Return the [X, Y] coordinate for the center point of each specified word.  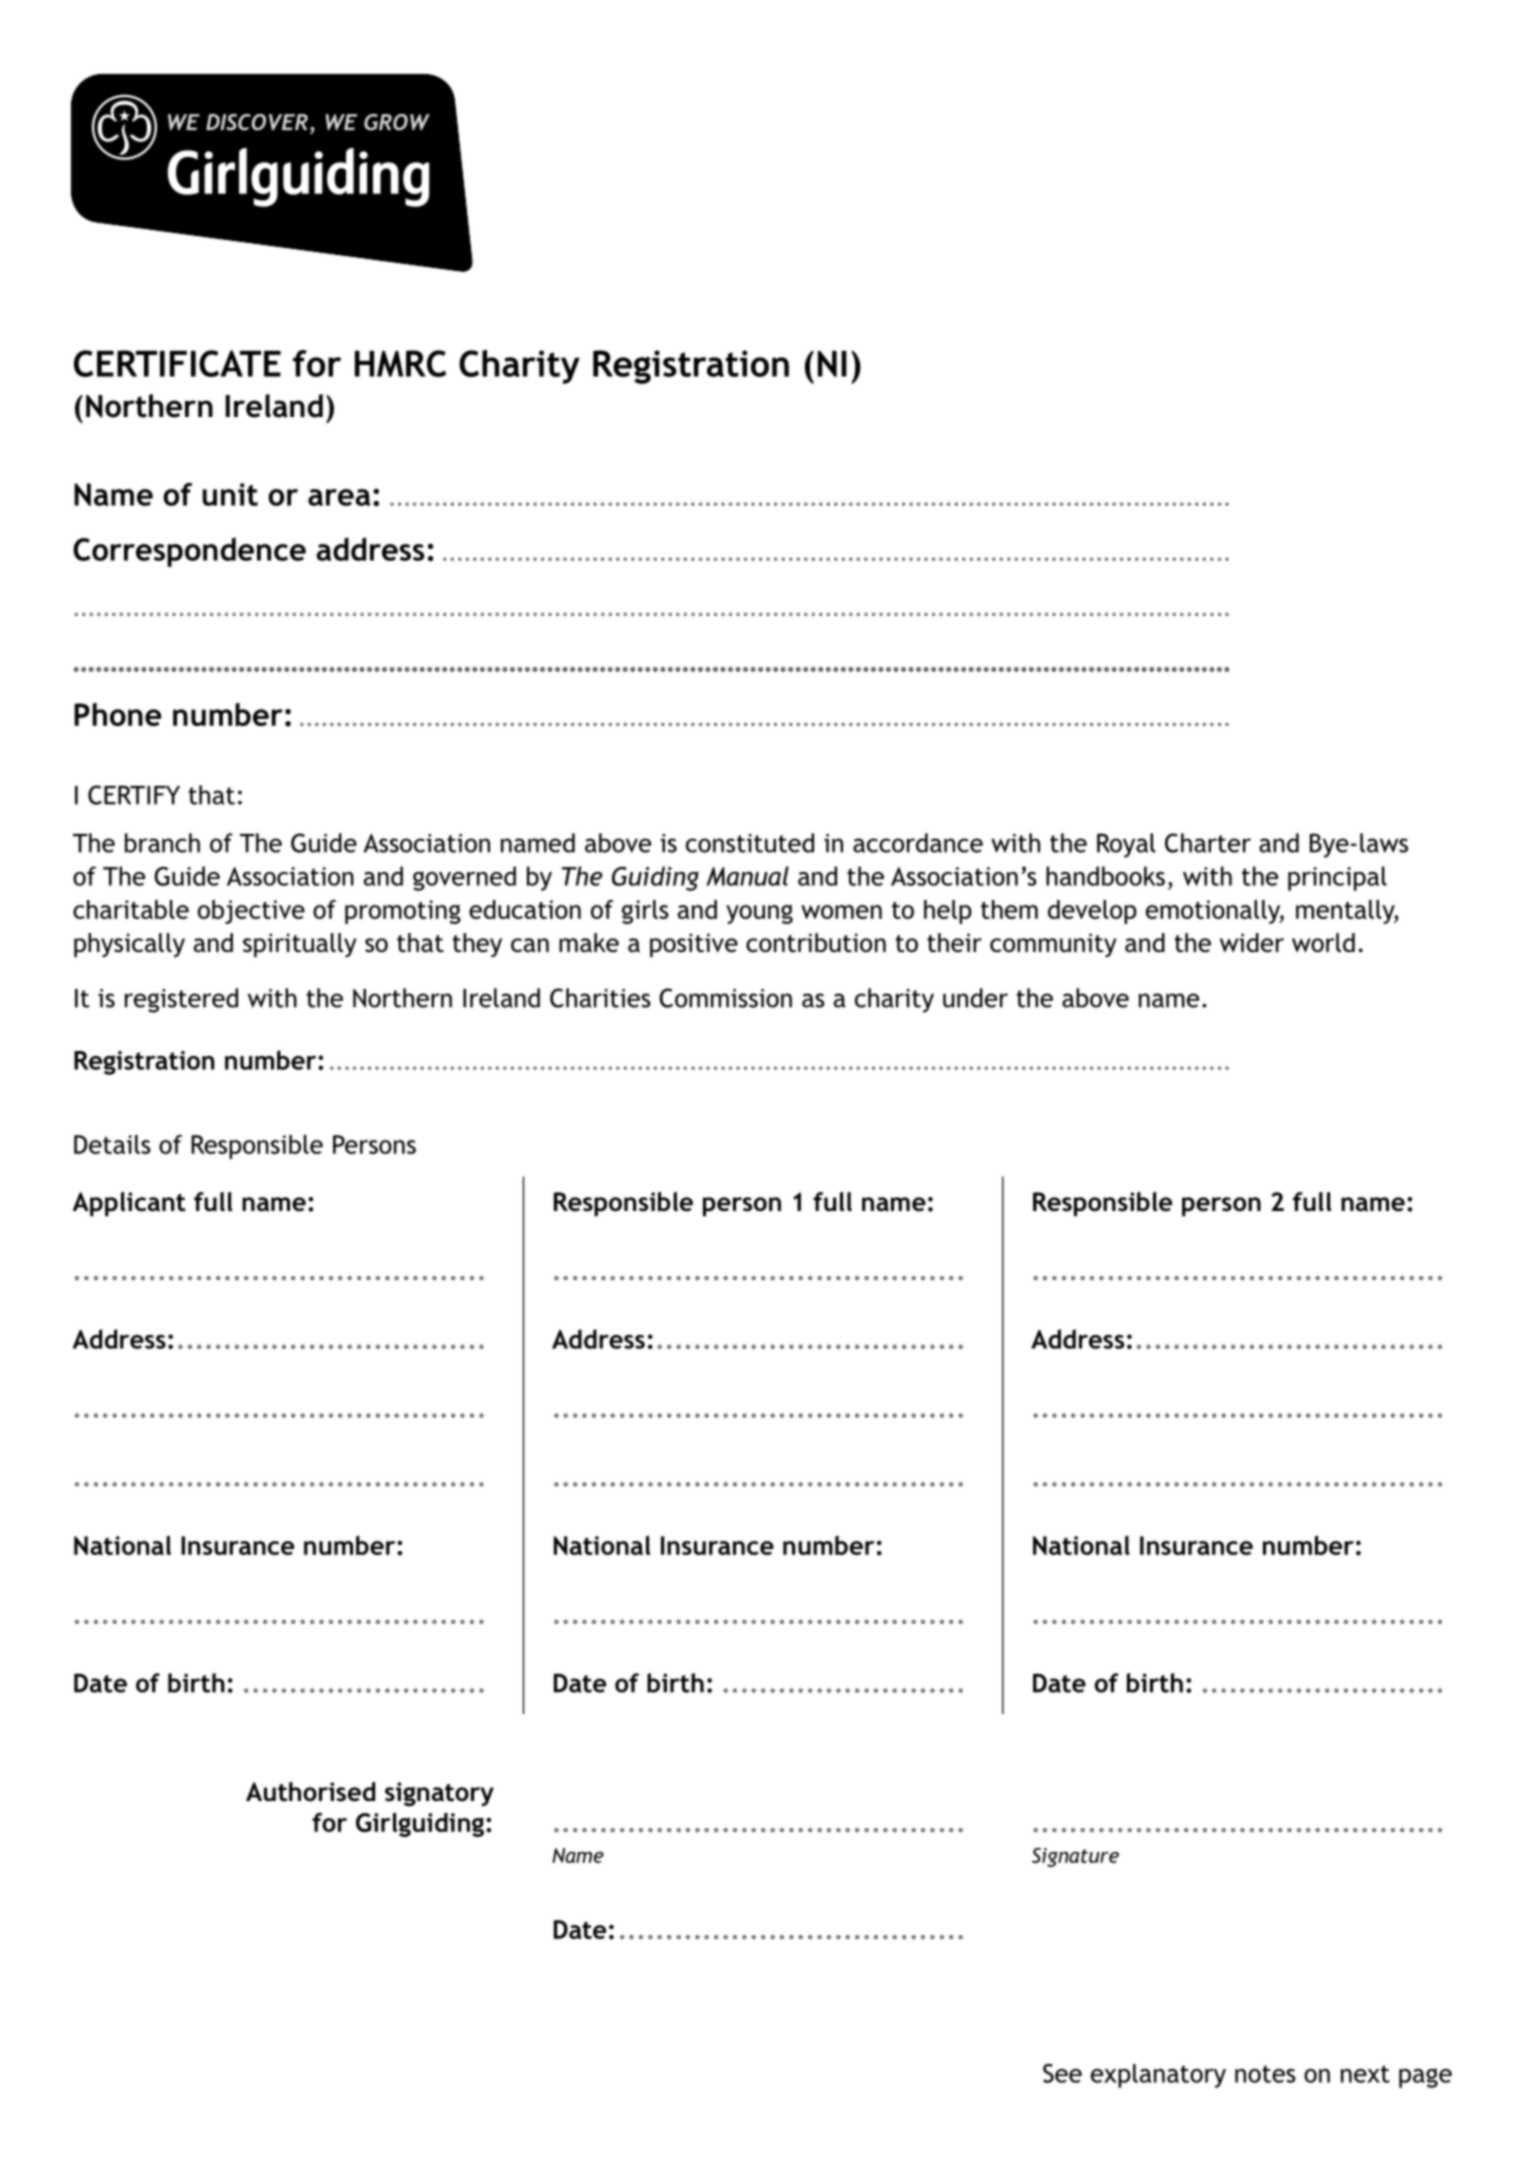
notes [1265, 2074]
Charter [1208, 843]
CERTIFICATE [177, 363]
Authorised [310, 1792]
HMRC [400, 363]
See [1062, 2073]
